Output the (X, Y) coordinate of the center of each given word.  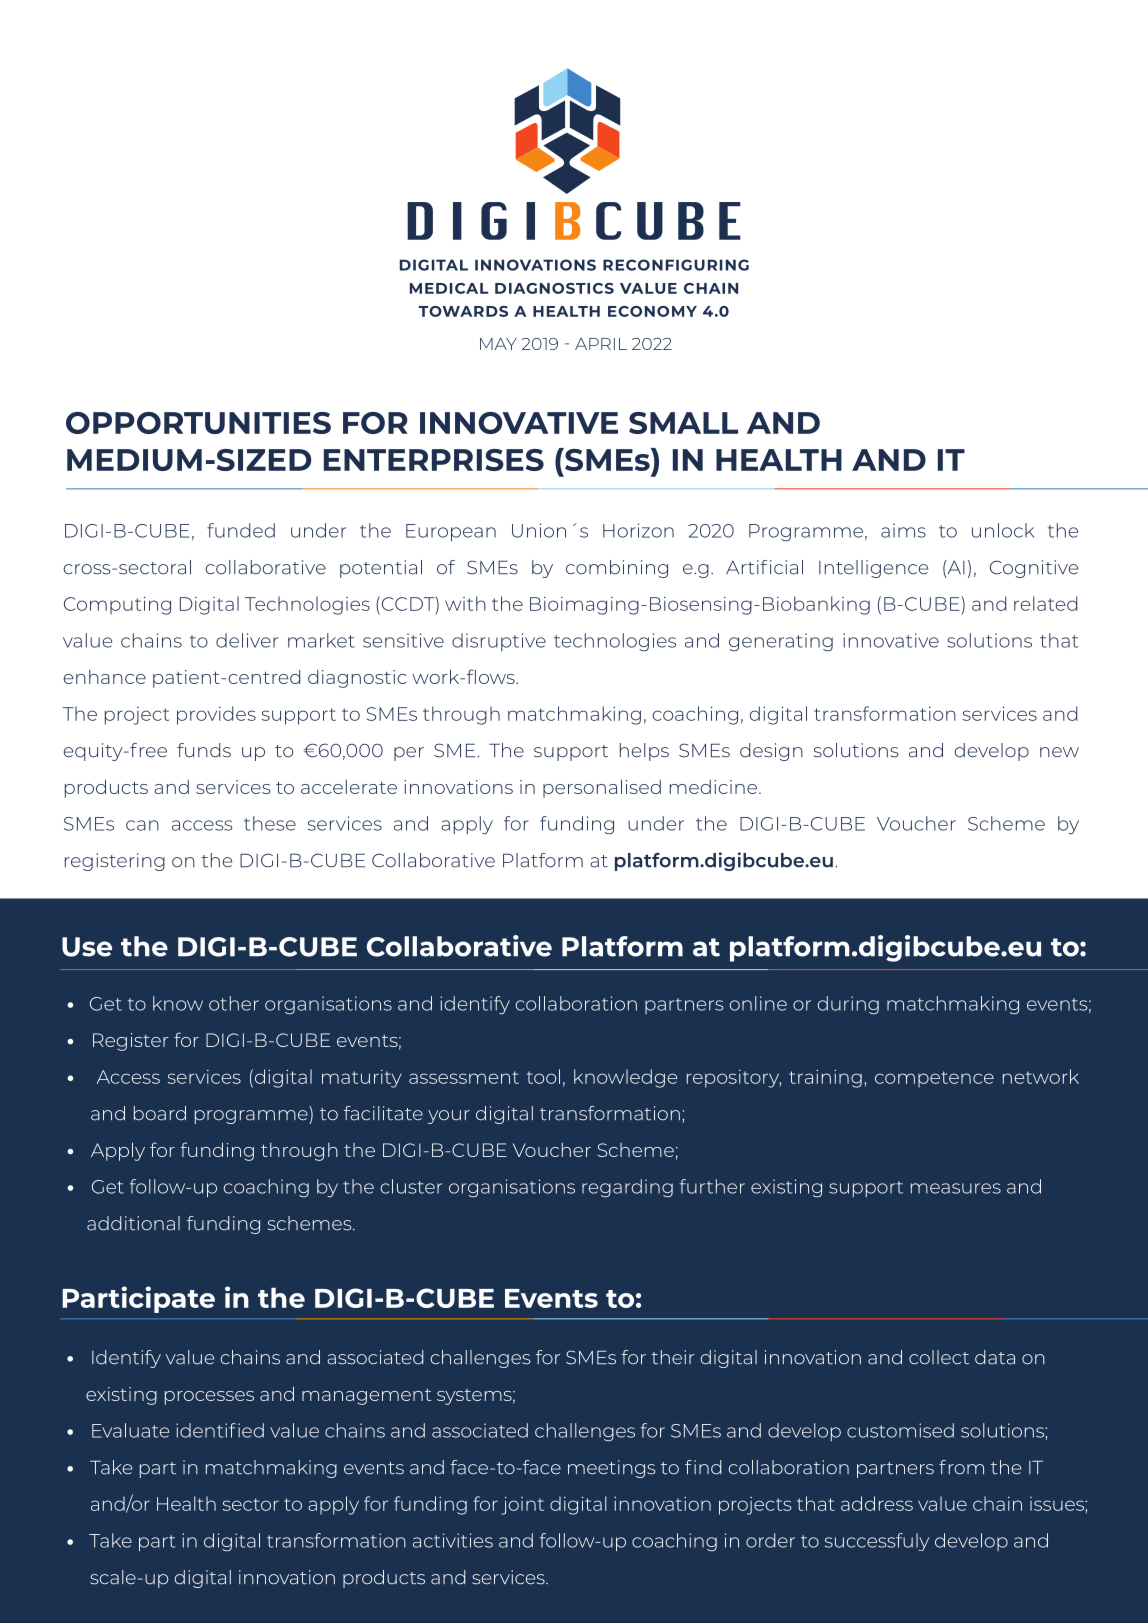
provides (216, 715)
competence (934, 1079)
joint (522, 1506)
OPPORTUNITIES (198, 423)
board (160, 1113)
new (1059, 752)
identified (220, 1430)
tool (543, 1076)
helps (644, 752)
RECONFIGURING (676, 265)
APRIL (601, 344)
